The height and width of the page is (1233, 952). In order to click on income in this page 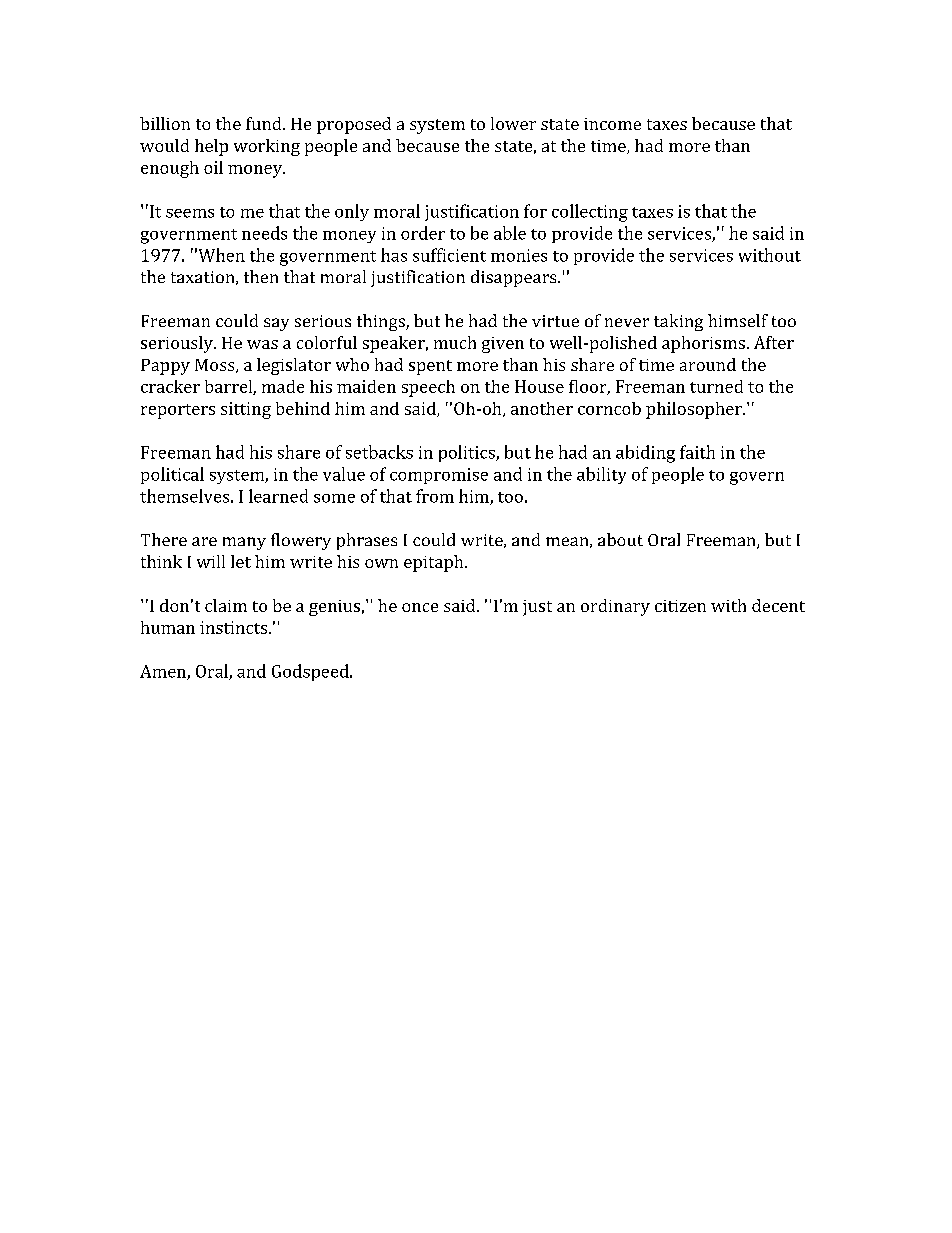, I will do `click(612, 124)`.
